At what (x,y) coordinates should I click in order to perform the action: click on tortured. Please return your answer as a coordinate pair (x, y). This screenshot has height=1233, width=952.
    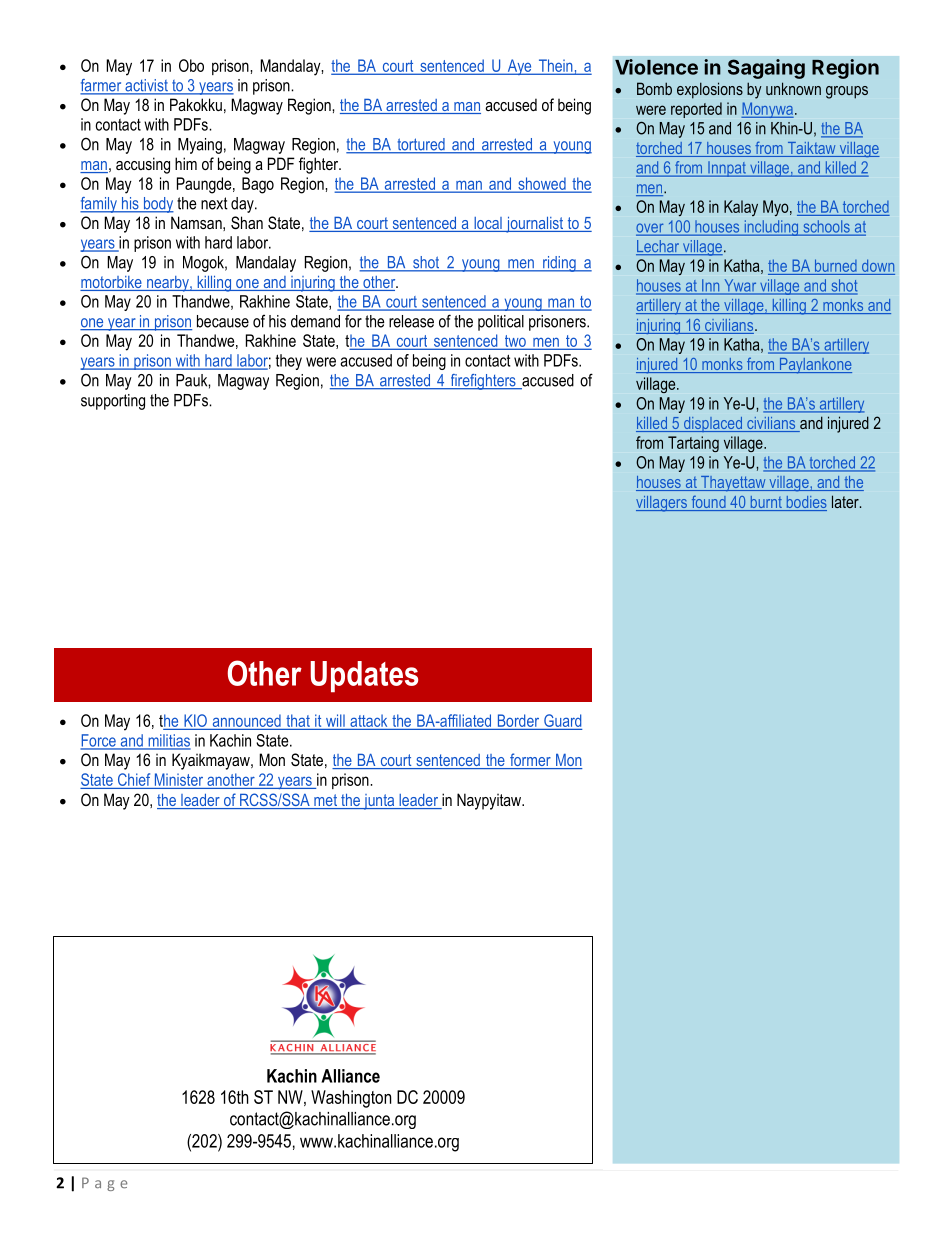
    Looking at the image, I should click on (421, 145).
